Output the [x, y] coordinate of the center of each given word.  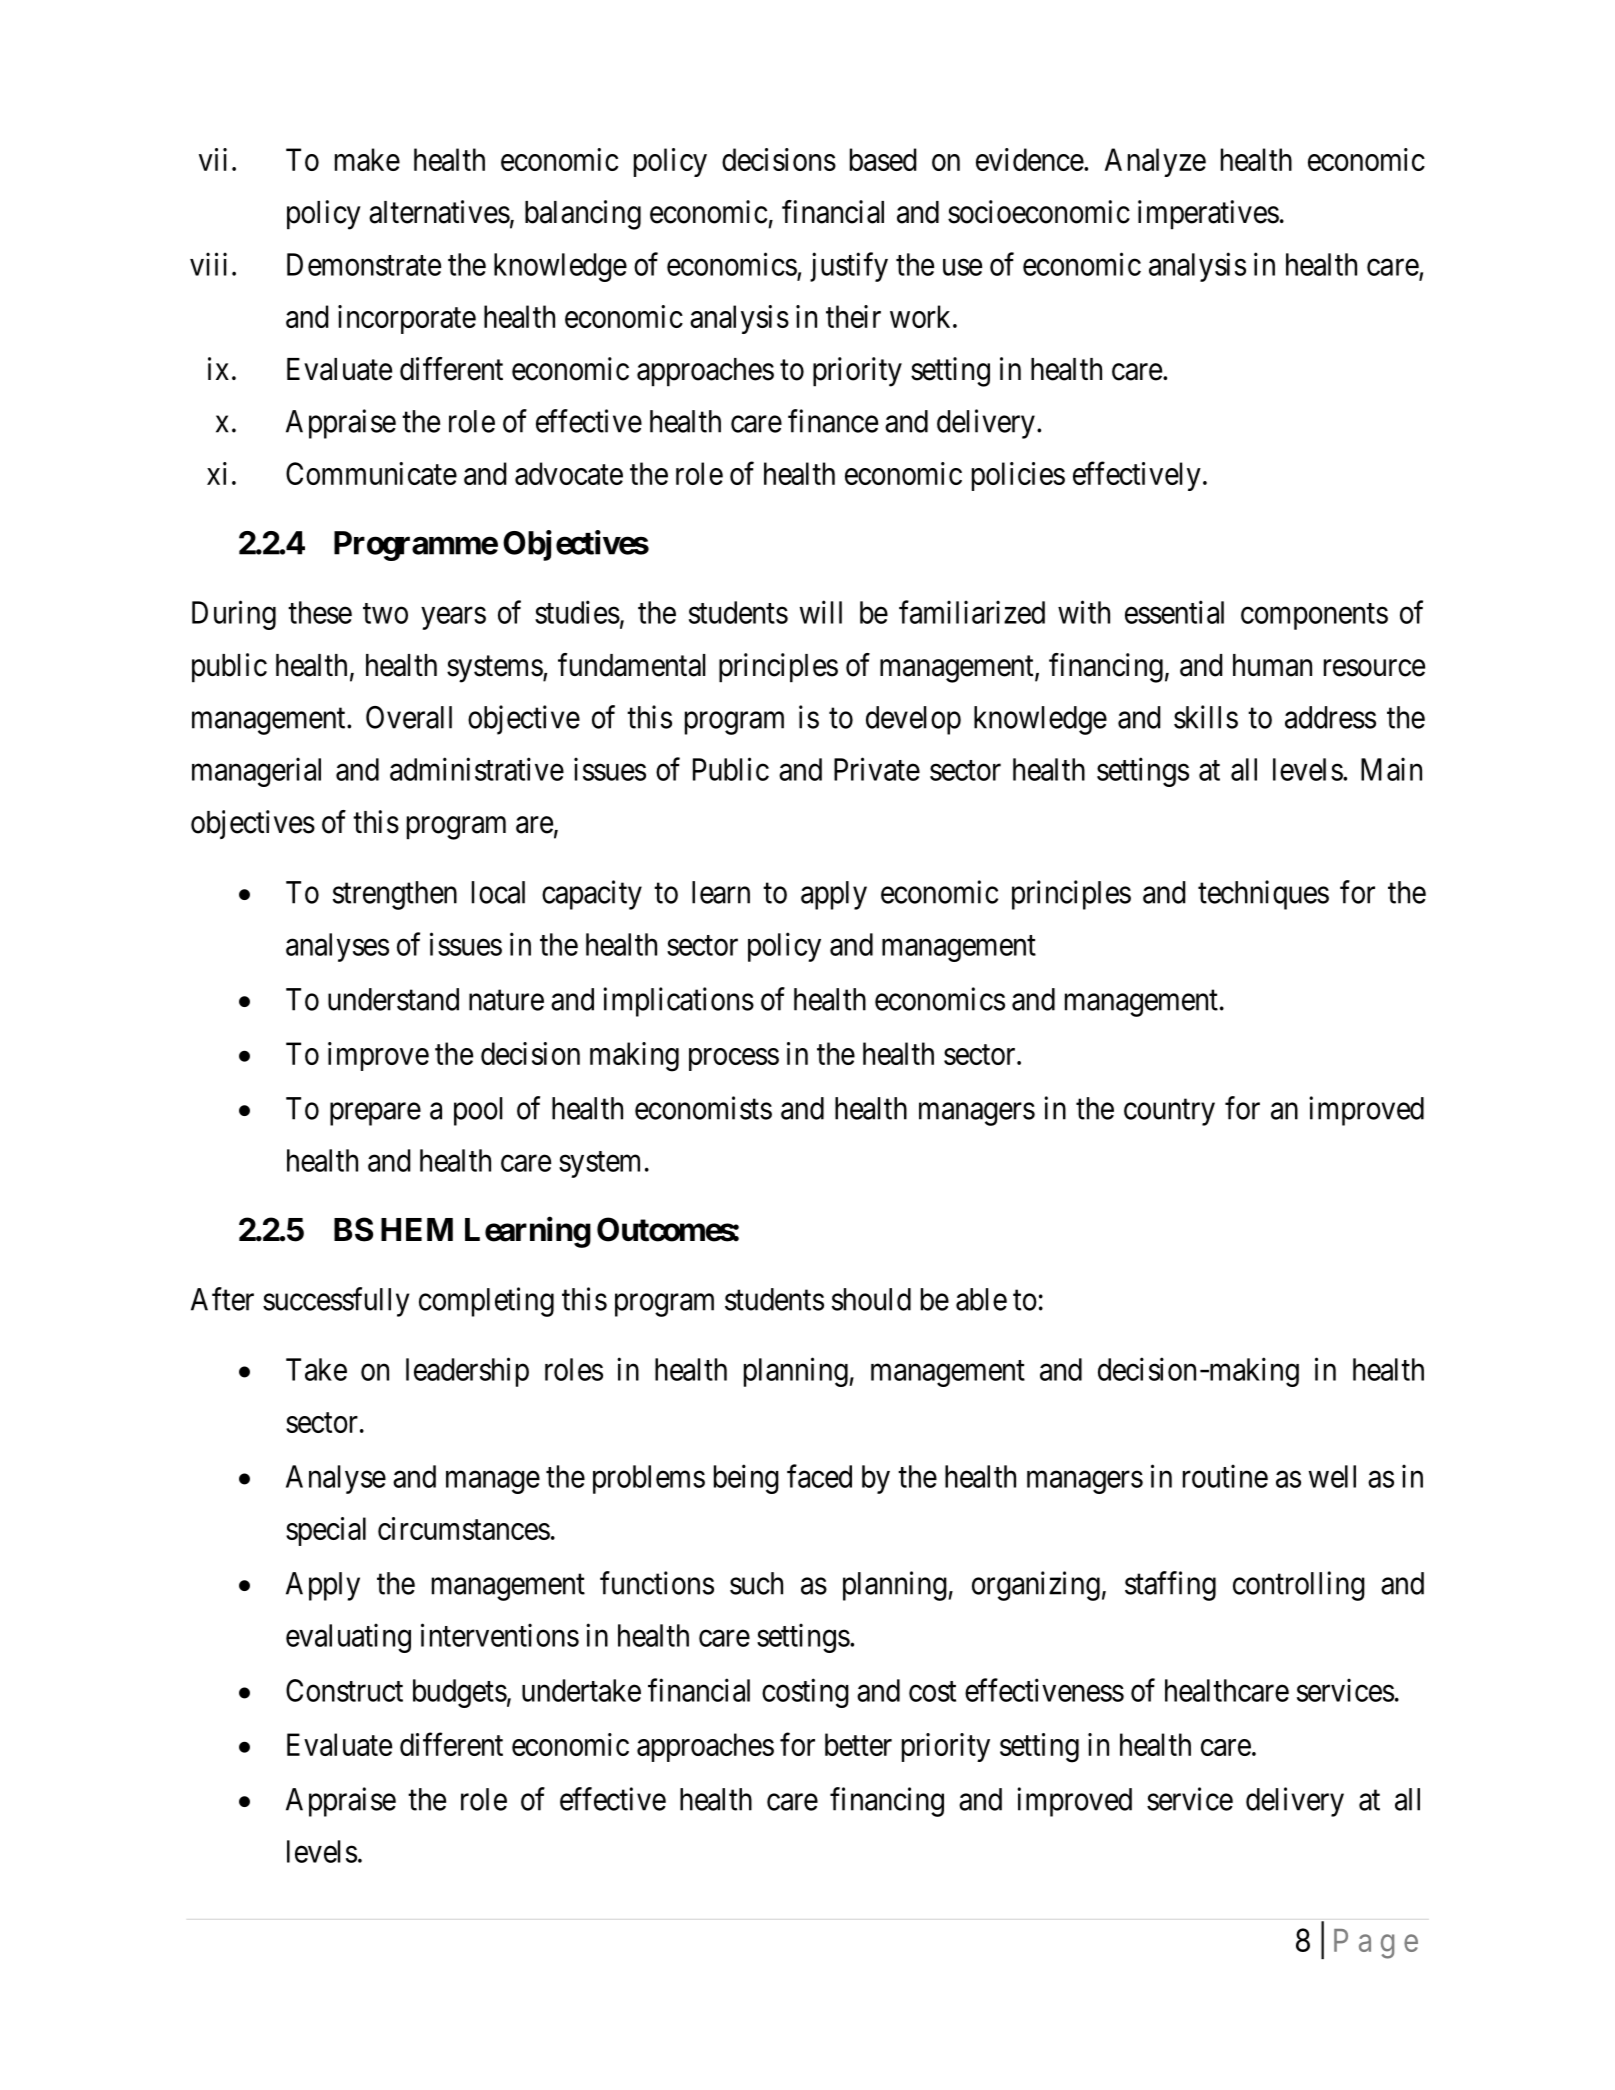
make [367, 159]
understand [393, 999]
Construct [344, 1690]
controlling [1299, 1586]
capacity [592, 895]
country [1169, 1112]
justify [849, 267]
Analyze [1155, 162]
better [858, 1744]
